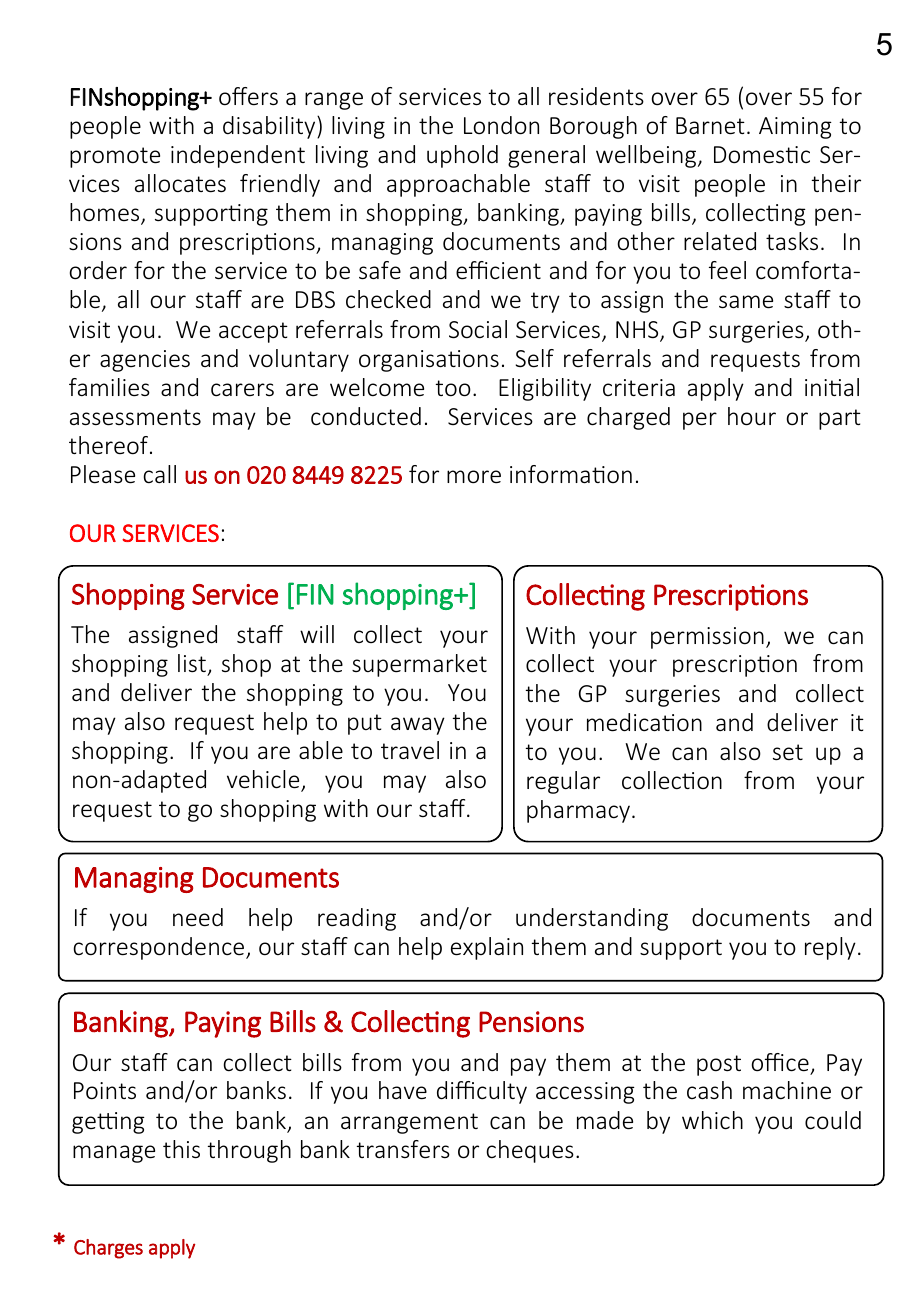  I want to click on London, so click(501, 125).
